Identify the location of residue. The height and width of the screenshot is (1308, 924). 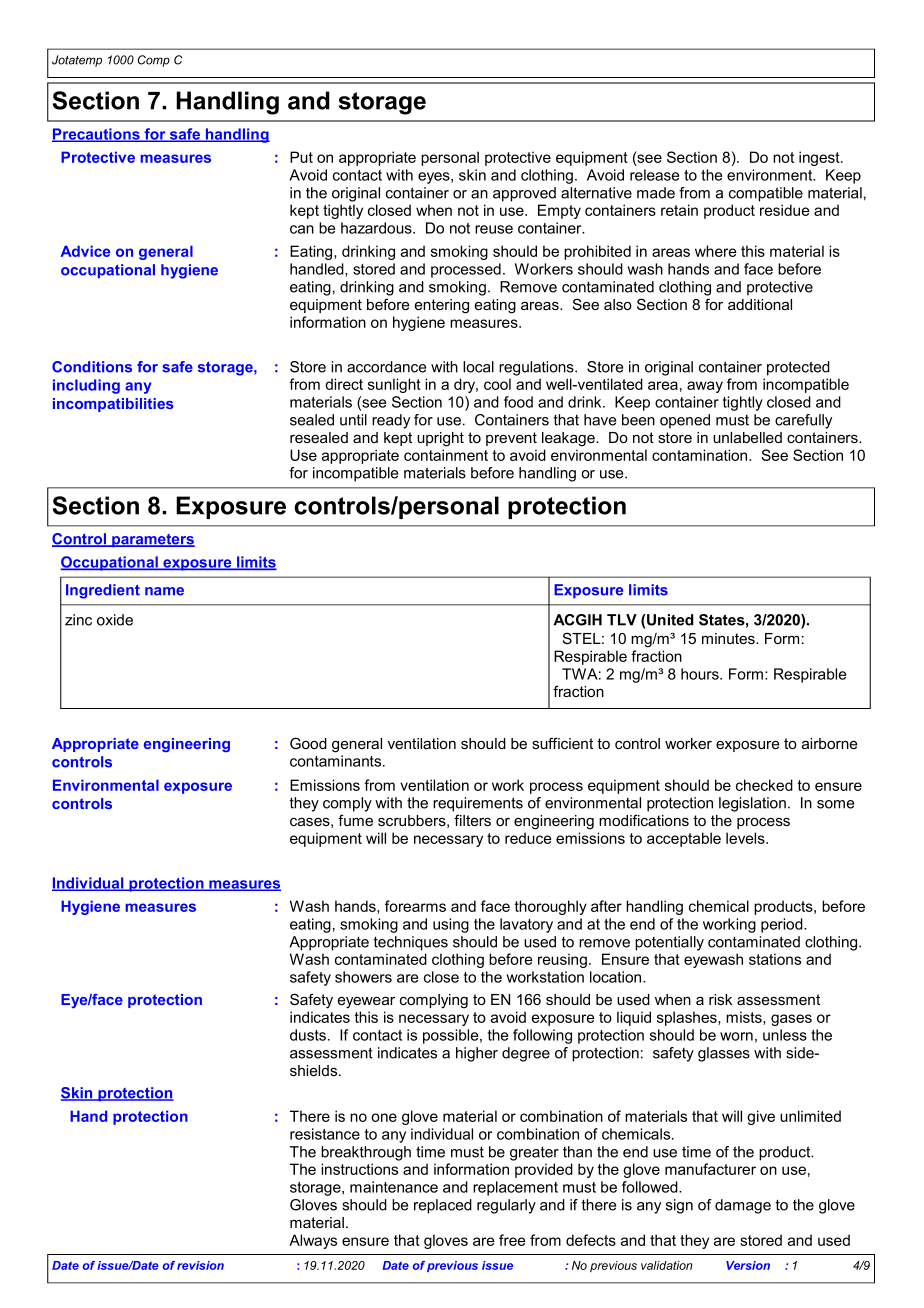
(785, 210).
